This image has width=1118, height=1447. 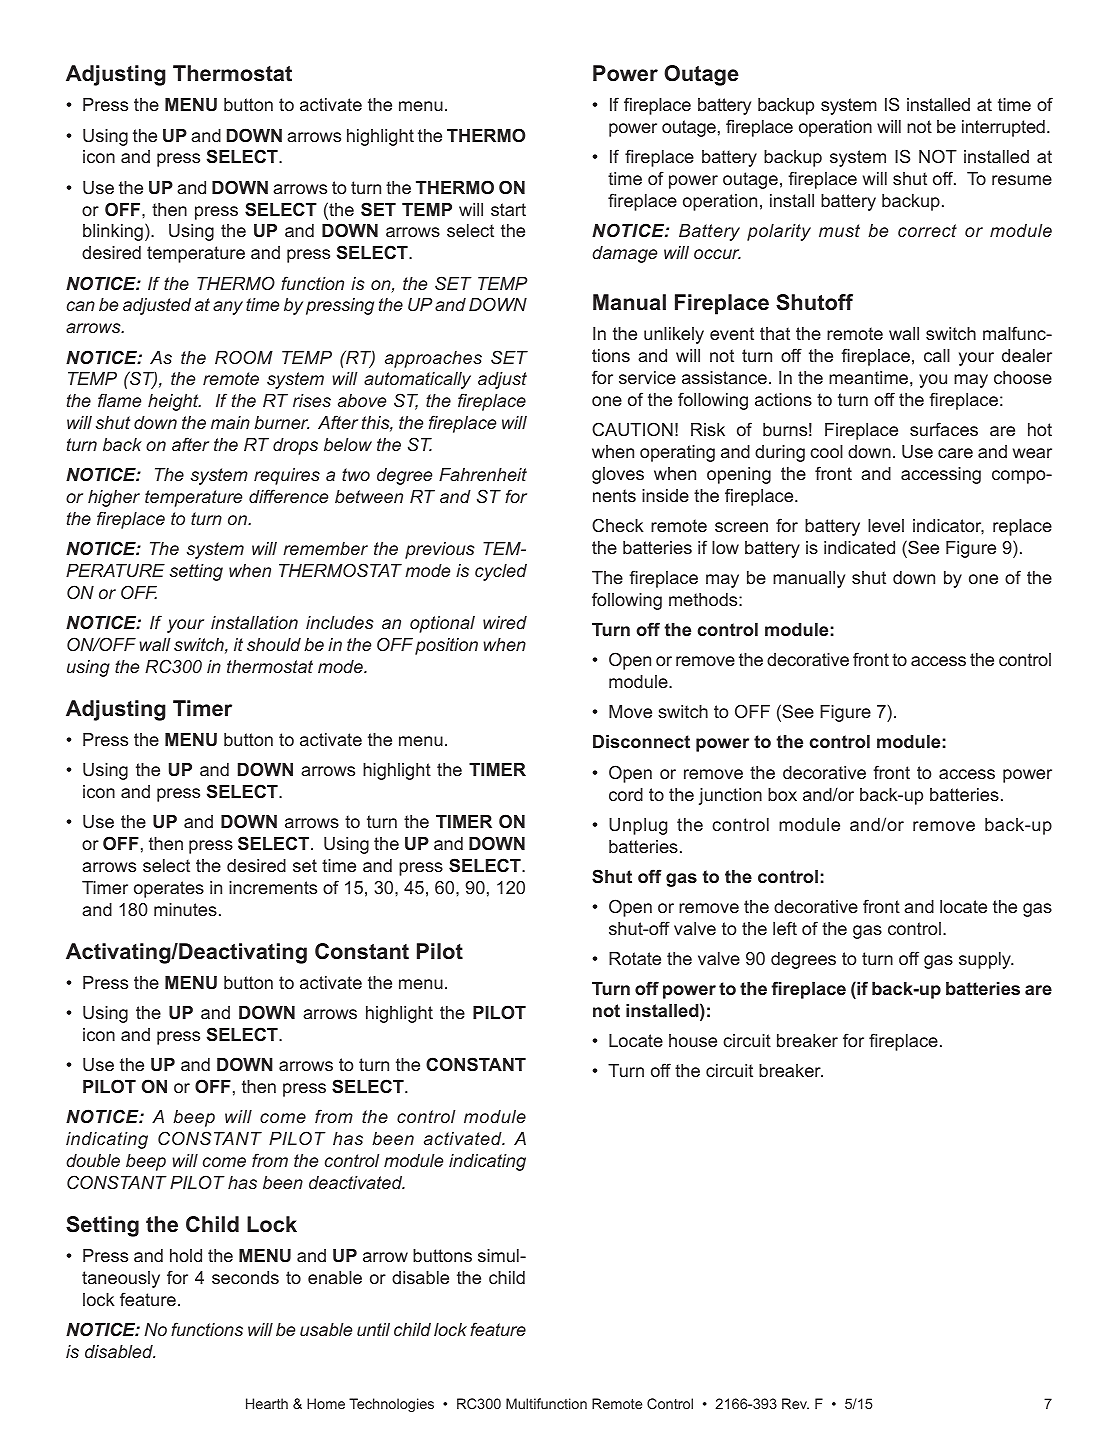 What do you see at coordinates (174, 402) in the image?
I see `height` at bounding box center [174, 402].
